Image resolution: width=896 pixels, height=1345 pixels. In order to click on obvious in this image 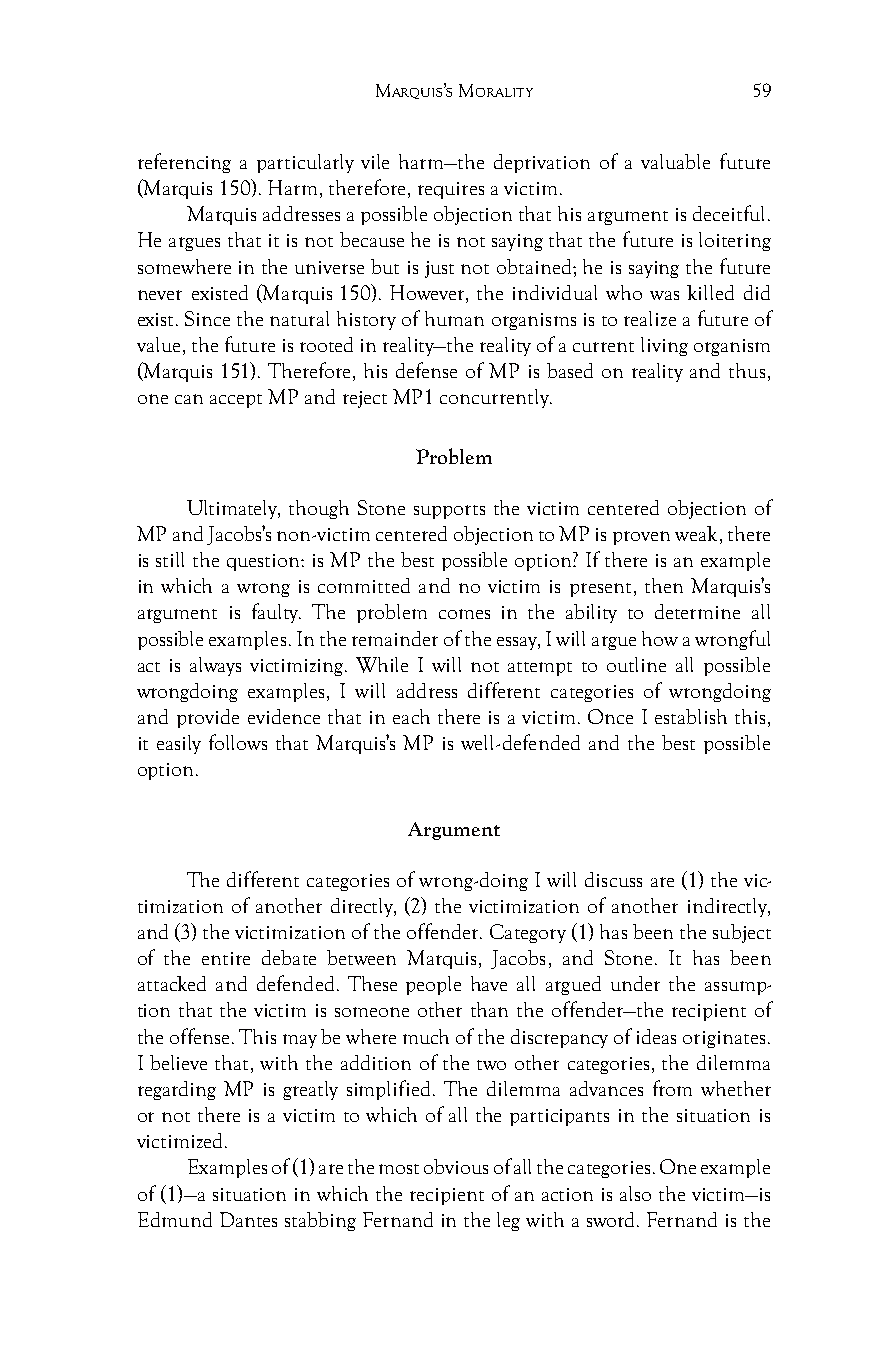, I will do `click(456, 1166)`.
